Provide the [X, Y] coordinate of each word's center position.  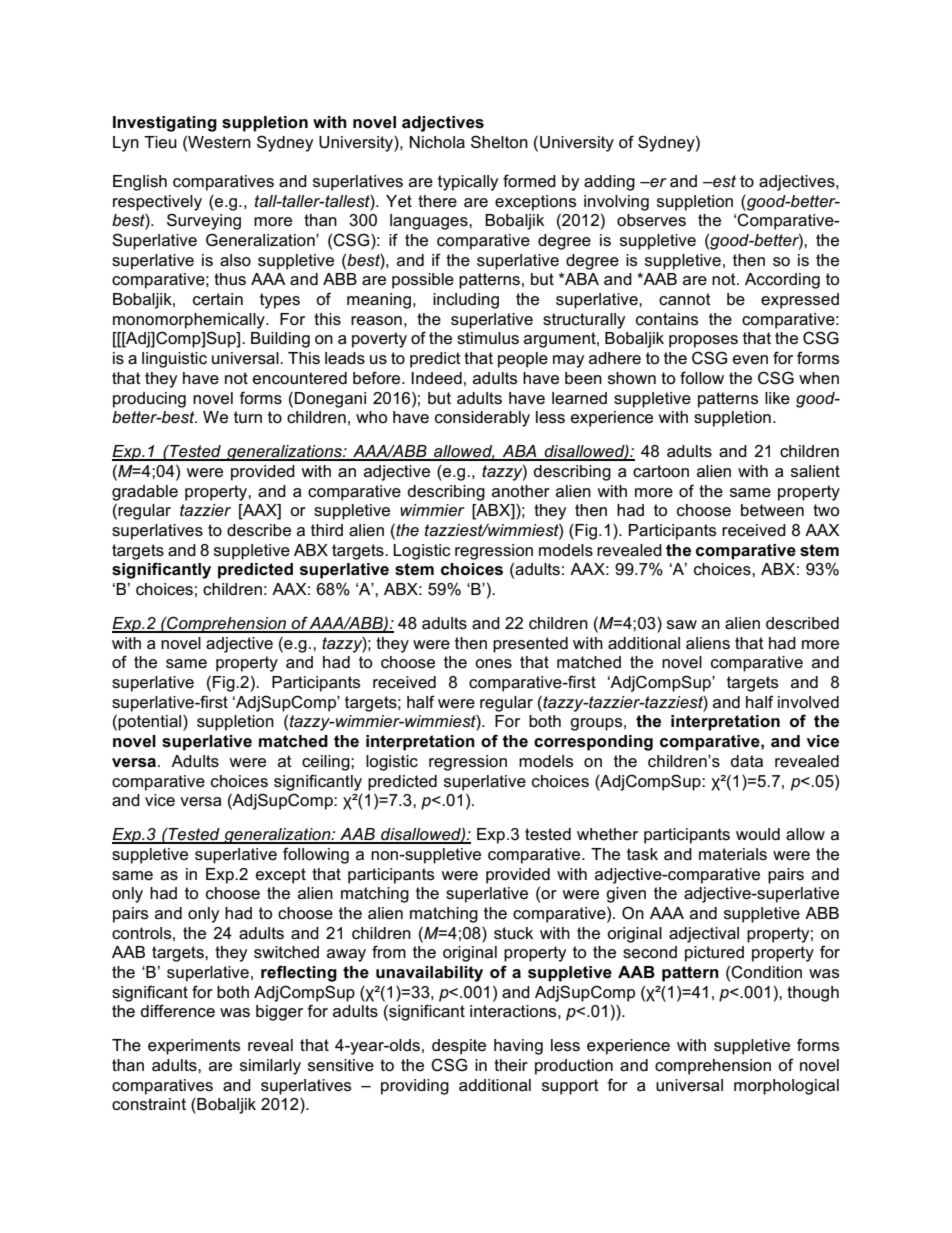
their [511, 1065]
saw [682, 625]
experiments [194, 1047]
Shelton [499, 142]
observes [651, 220]
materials [733, 854]
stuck [513, 933]
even [750, 360]
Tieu [160, 142]
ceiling [327, 763]
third [327, 530]
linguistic [174, 360]
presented [530, 645]
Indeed [436, 378]
